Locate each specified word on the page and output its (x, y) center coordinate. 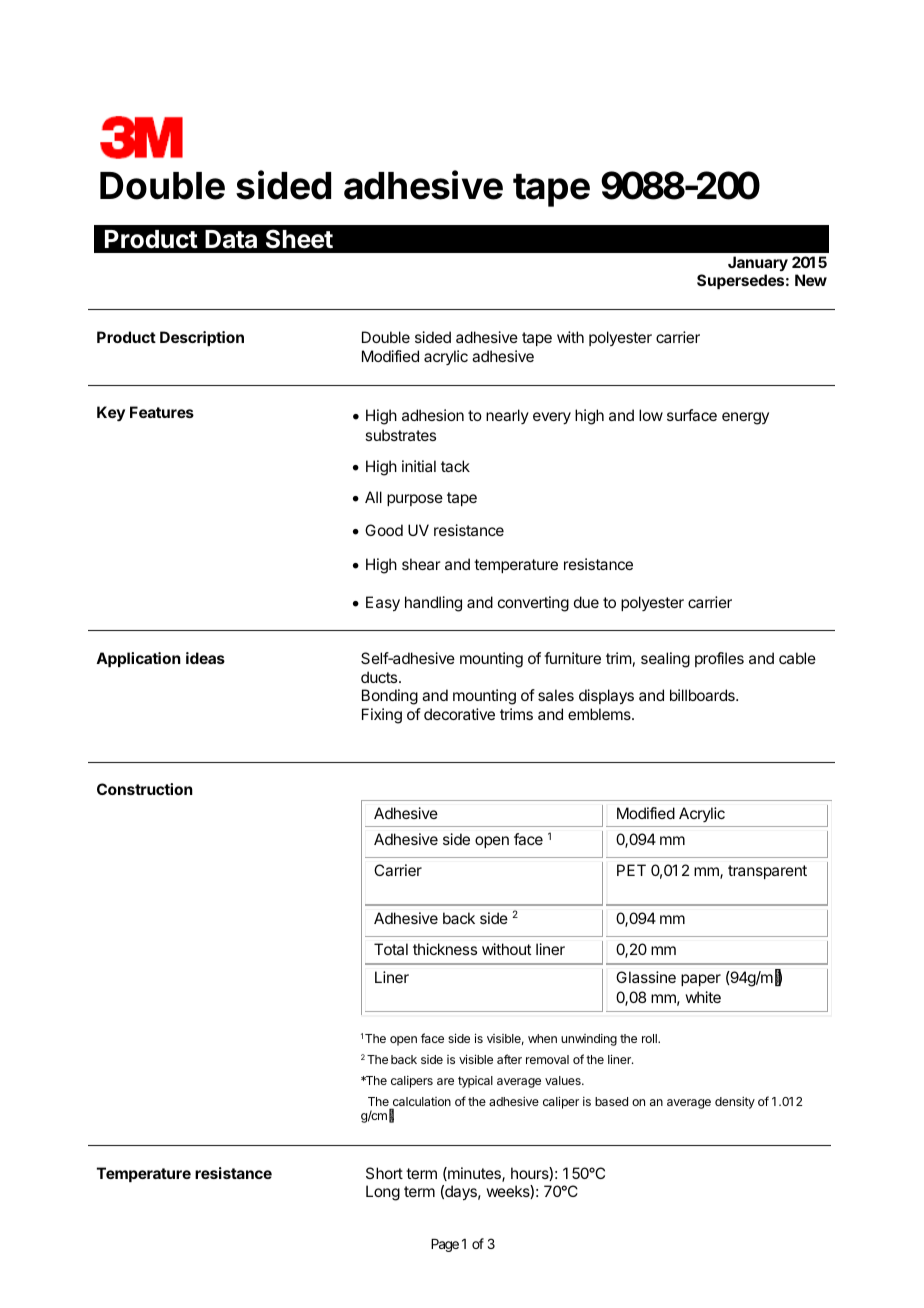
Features (162, 412)
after (509, 1059)
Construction (145, 789)
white (703, 997)
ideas (205, 658)
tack (455, 466)
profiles (719, 659)
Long (383, 1193)
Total (391, 949)
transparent (767, 872)
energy (745, 418)
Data (231, 239)
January (758, 263)
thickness (445, 949)
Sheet (299, 239)
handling (433, 604)
